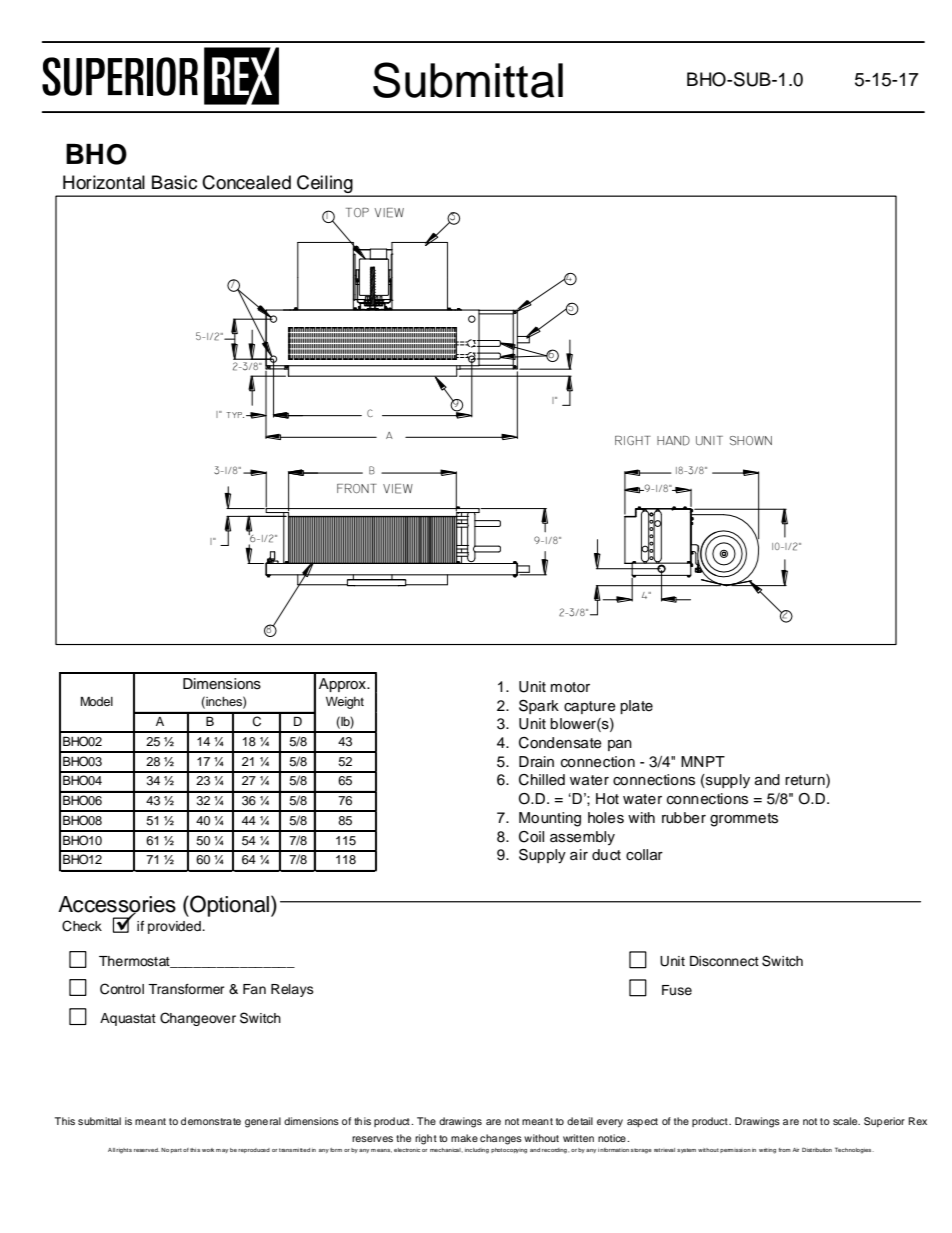  What do you see at coordinates (464, 1138) in the page?
I see `make` at bounding box center [464, 1138].
